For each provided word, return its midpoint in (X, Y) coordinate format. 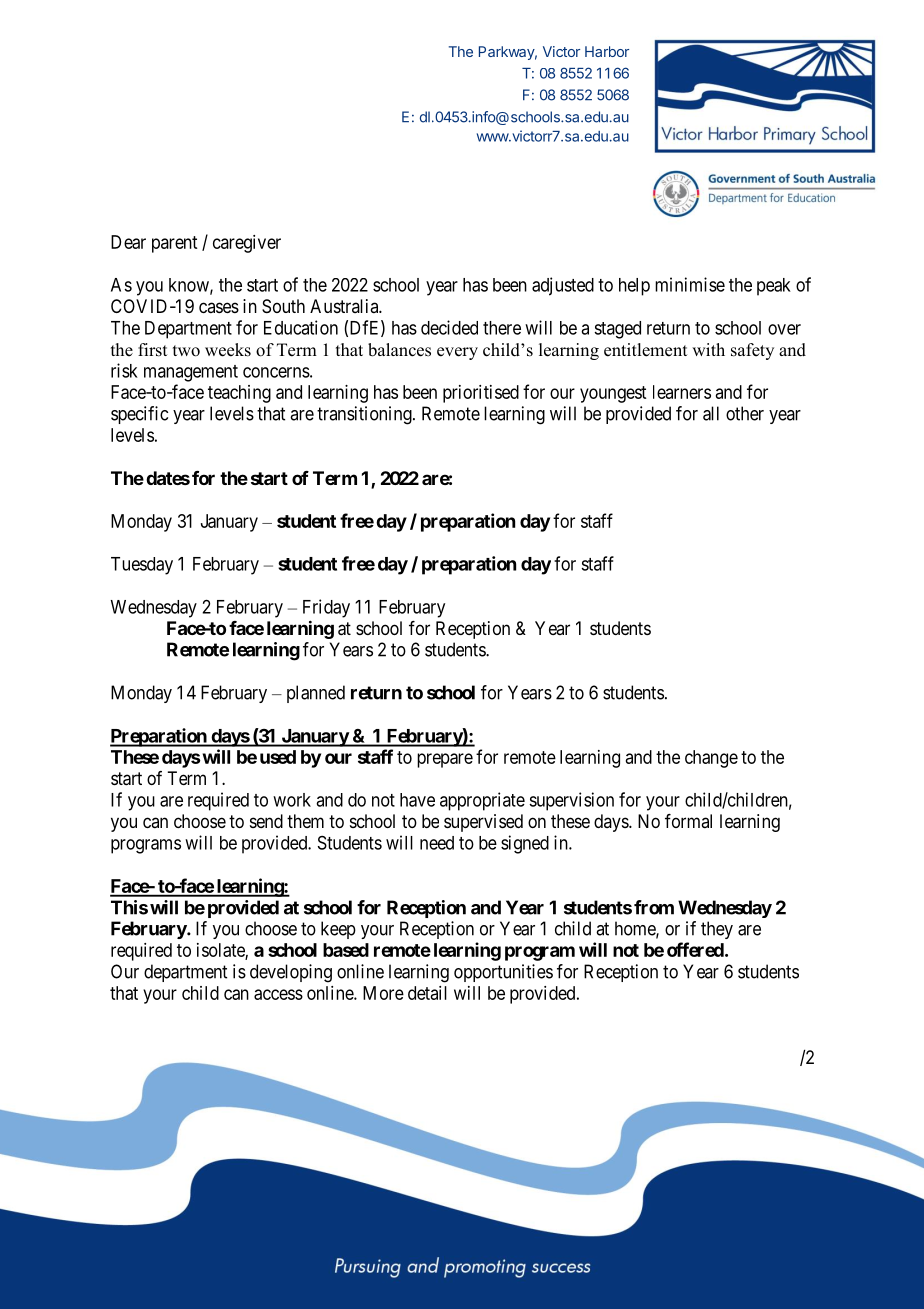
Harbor (607, 51)
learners (682, 392)
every (457, 353)
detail (427, 993)
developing (291, 973)
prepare (445, 760)
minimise (690, 284)
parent (174, 244)
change (711, 759)
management (191, 373)
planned (316, 694)
